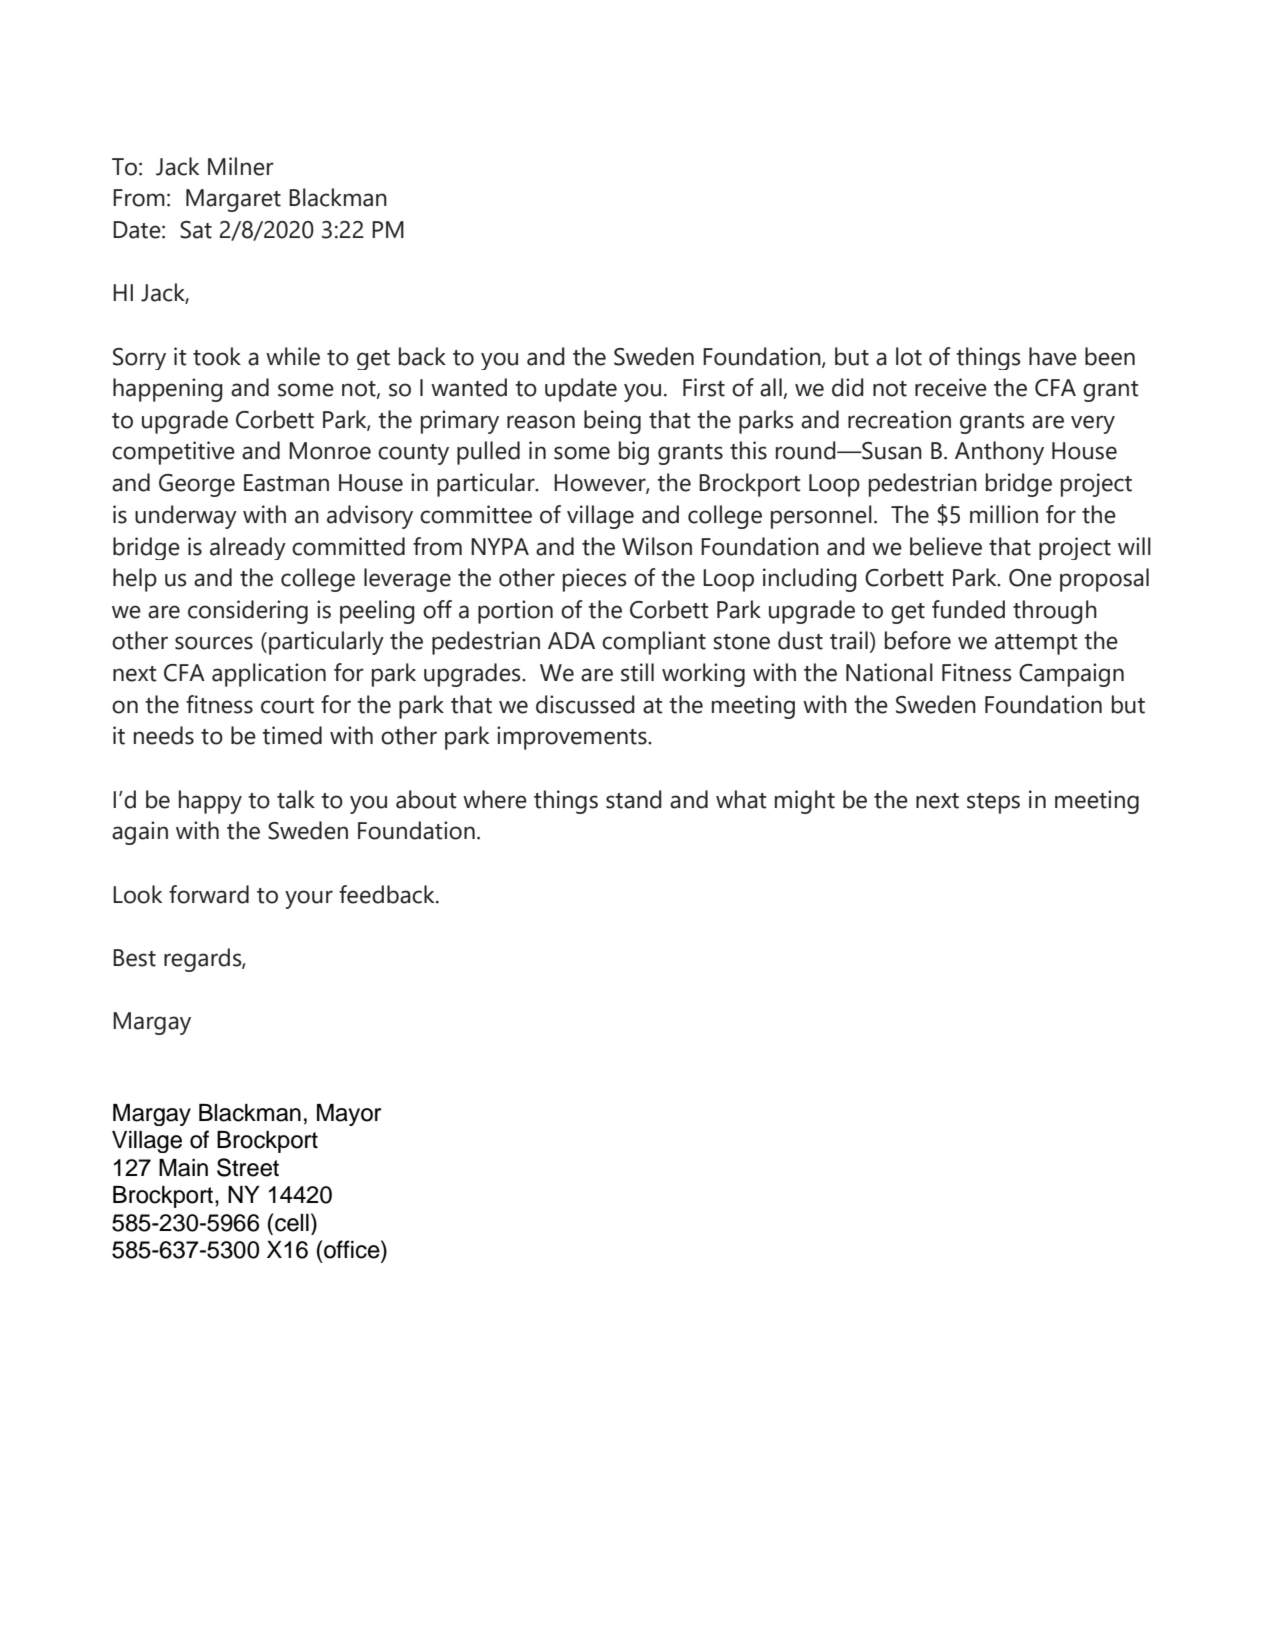 The width and height of the image is (1267, 1639). Describe the element at coordinates (993, 803) in the image. I see `steps` at that location.
